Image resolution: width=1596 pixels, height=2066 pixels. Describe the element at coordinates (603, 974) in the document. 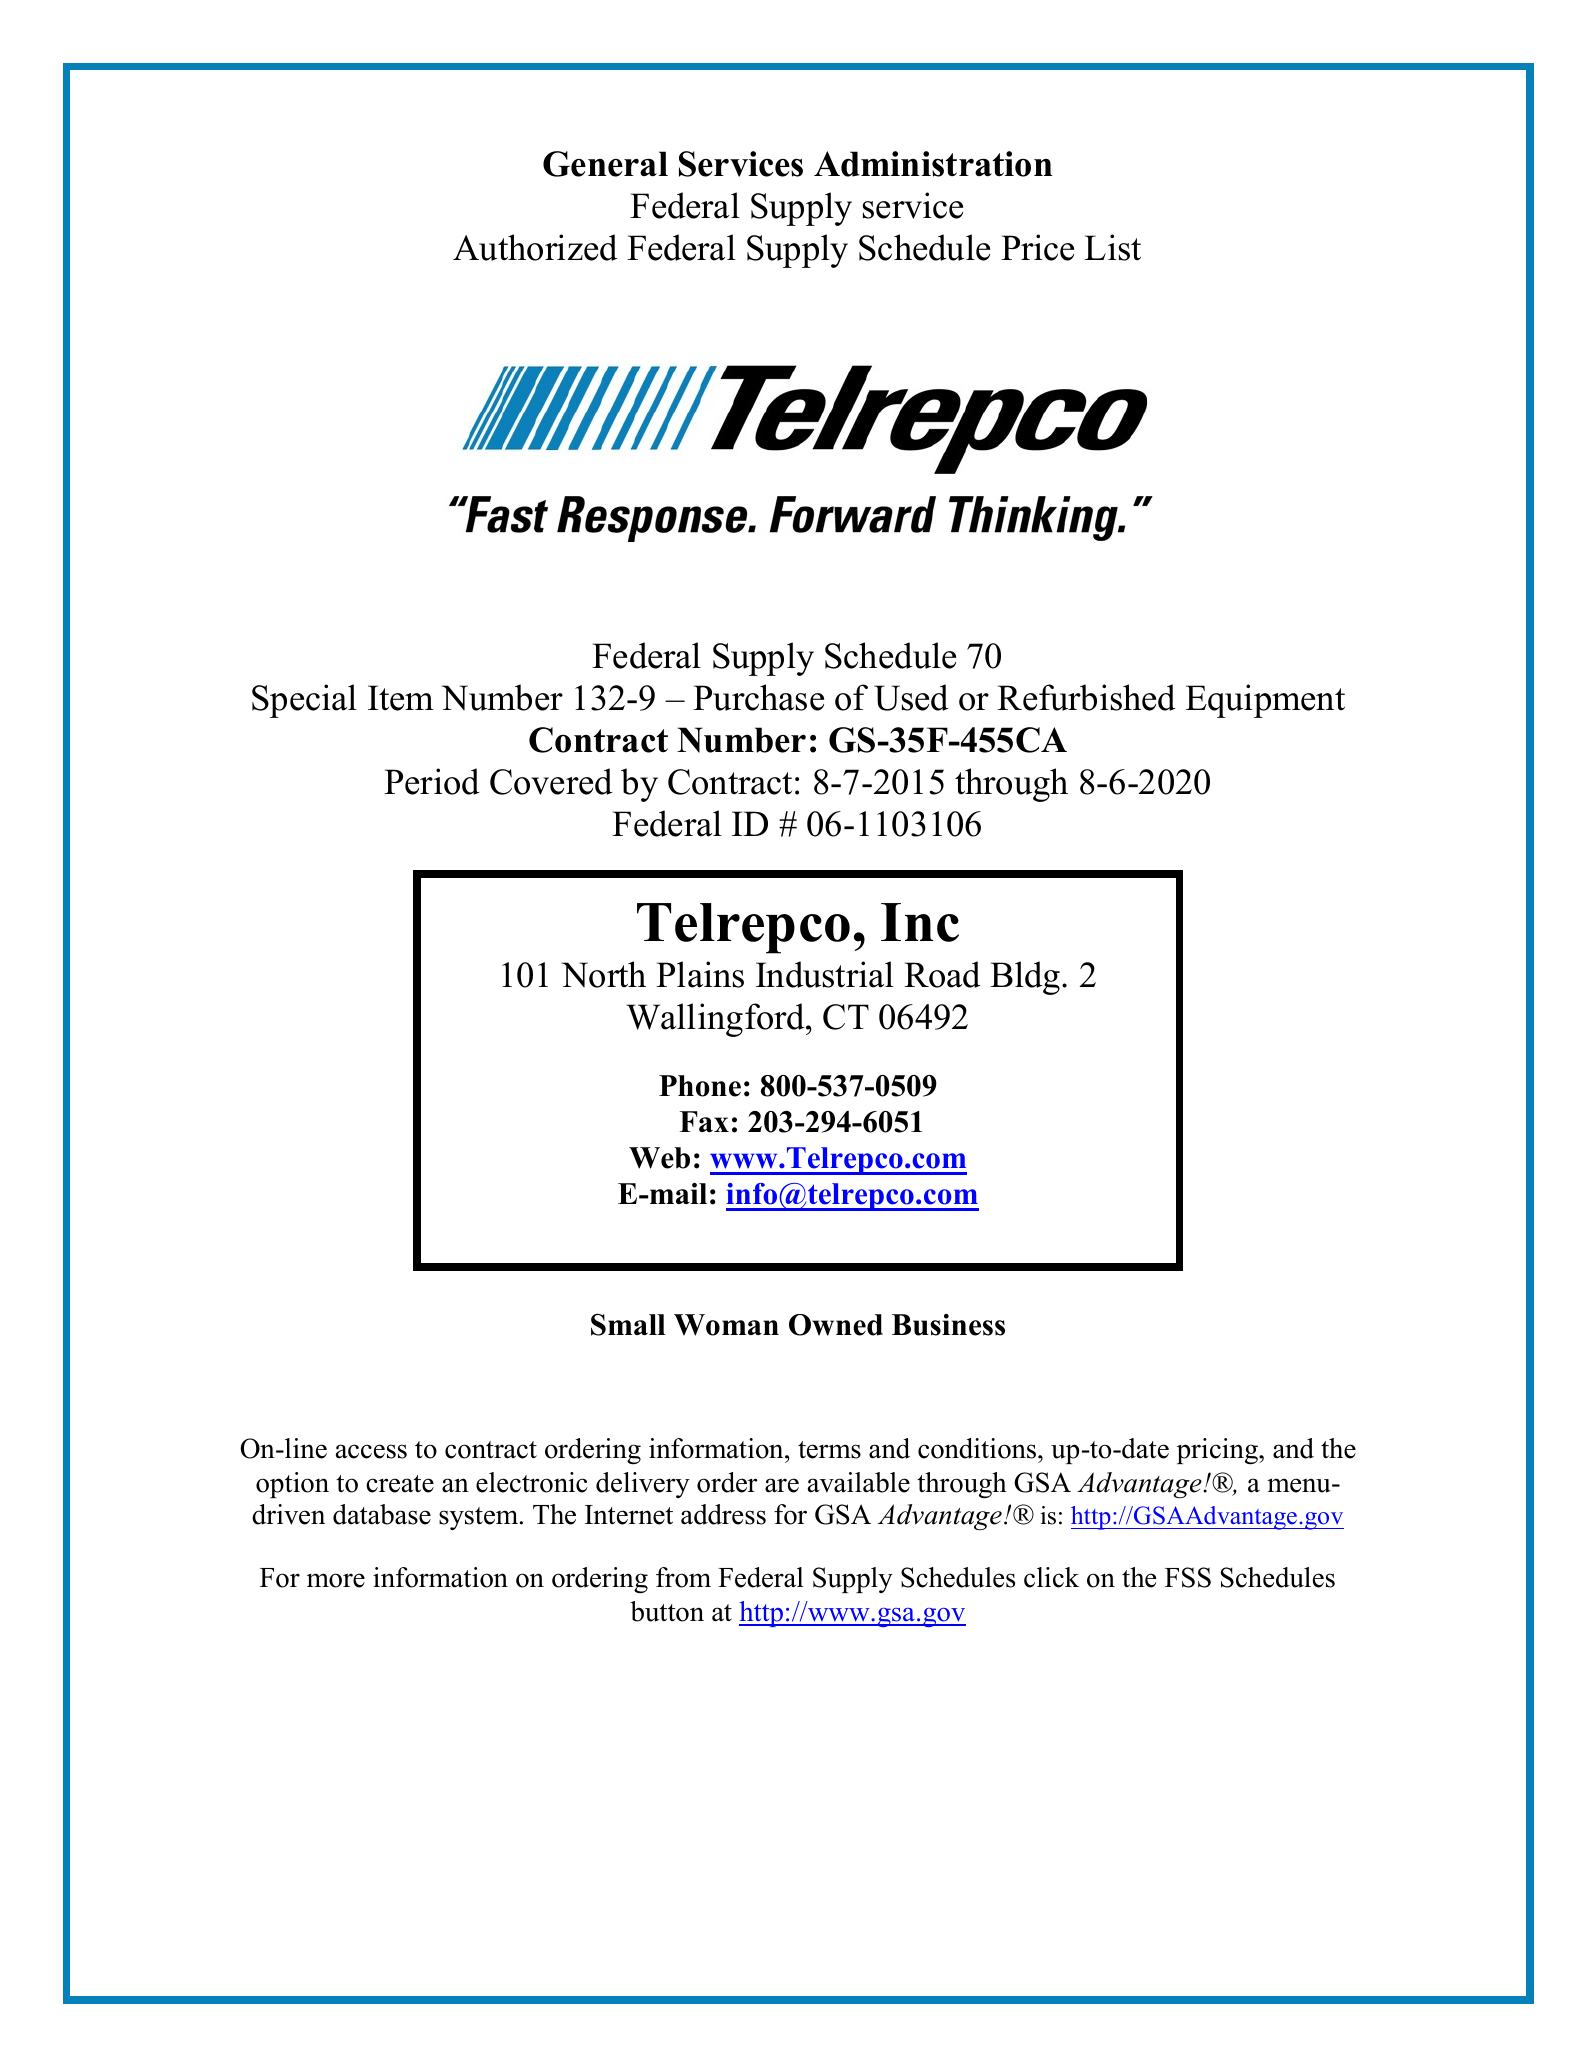

I see `North` at that location.
